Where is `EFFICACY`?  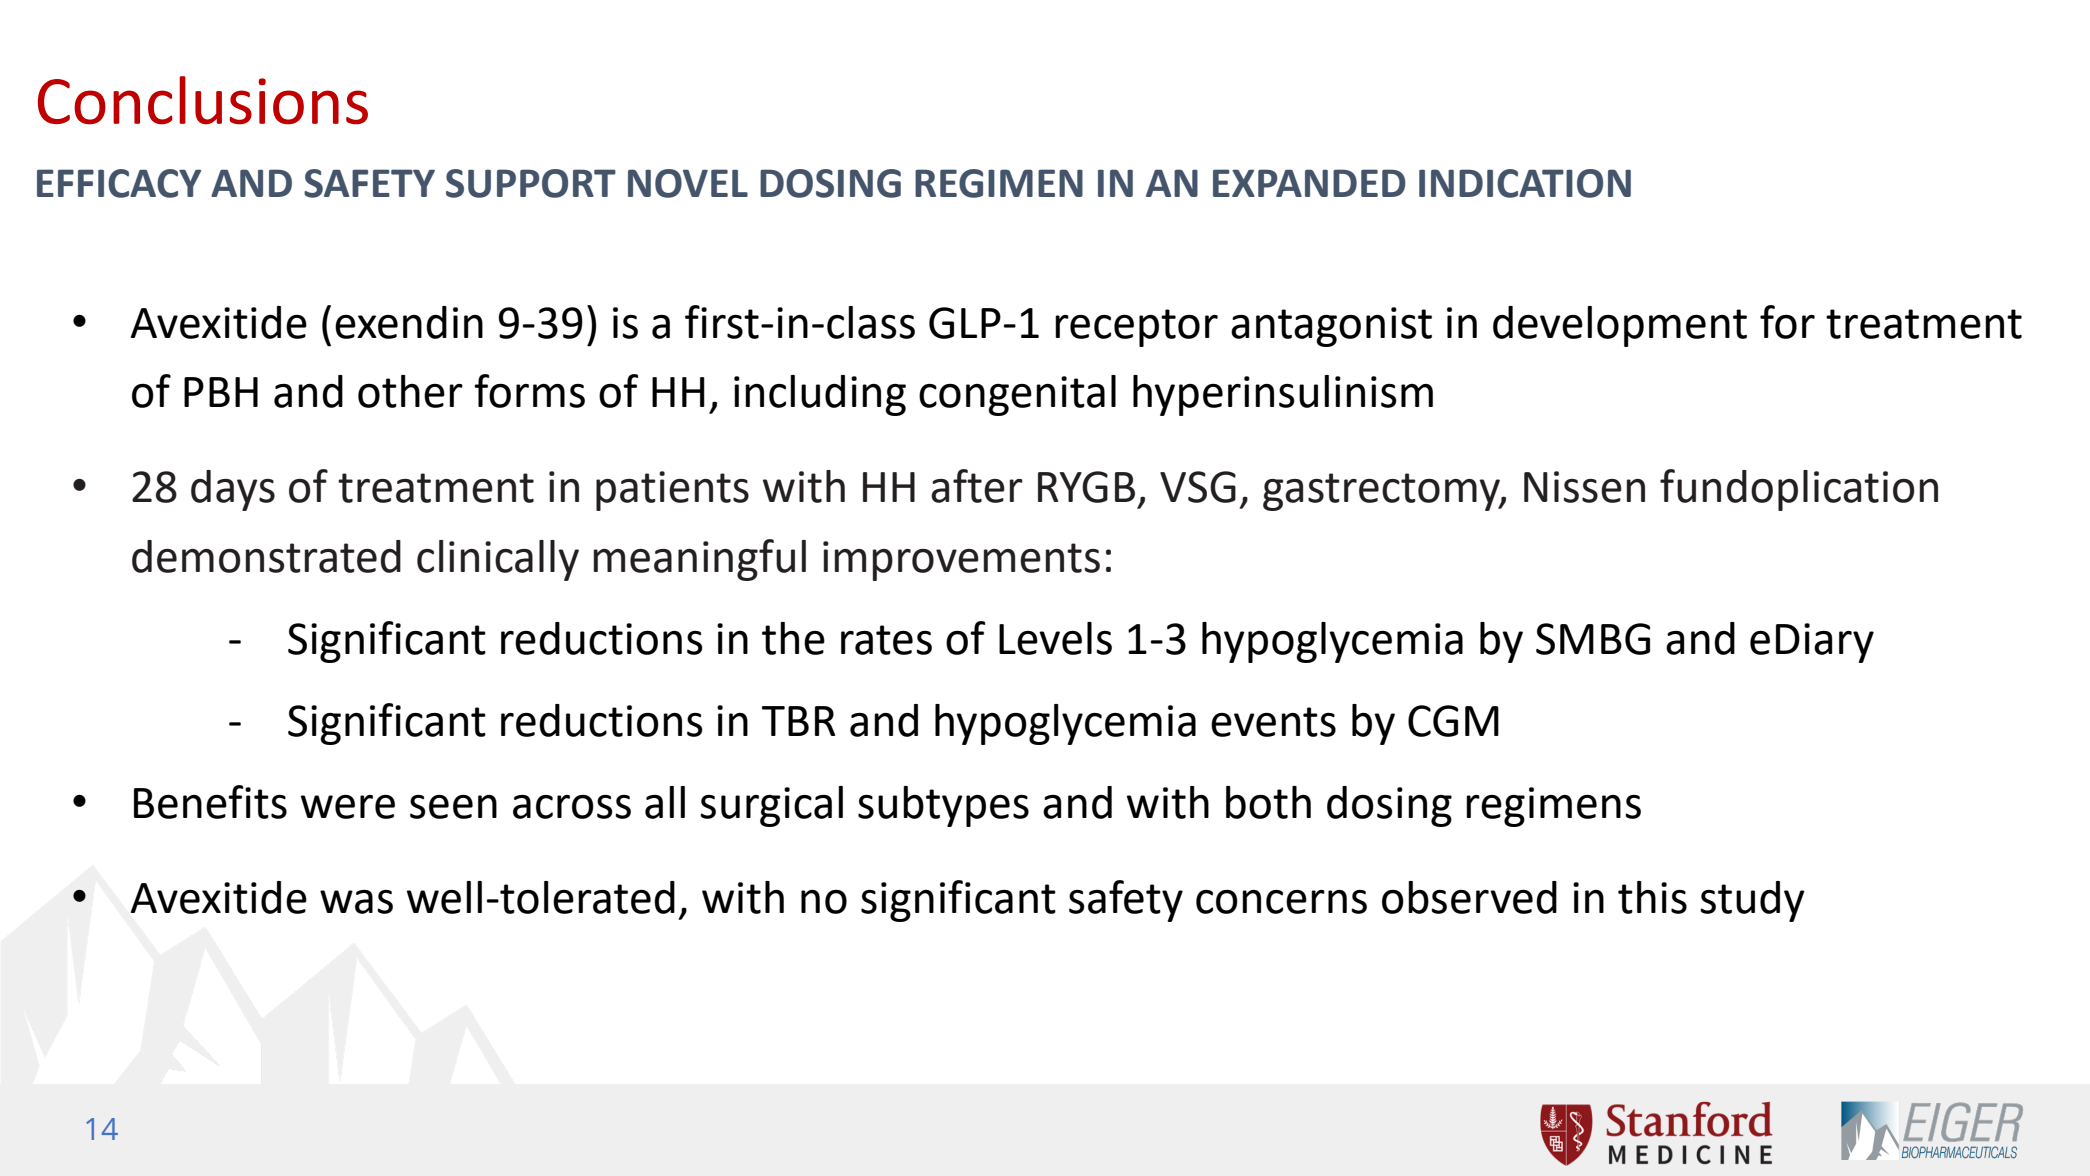
EFFICACY is located at coordinates (119, 183).
